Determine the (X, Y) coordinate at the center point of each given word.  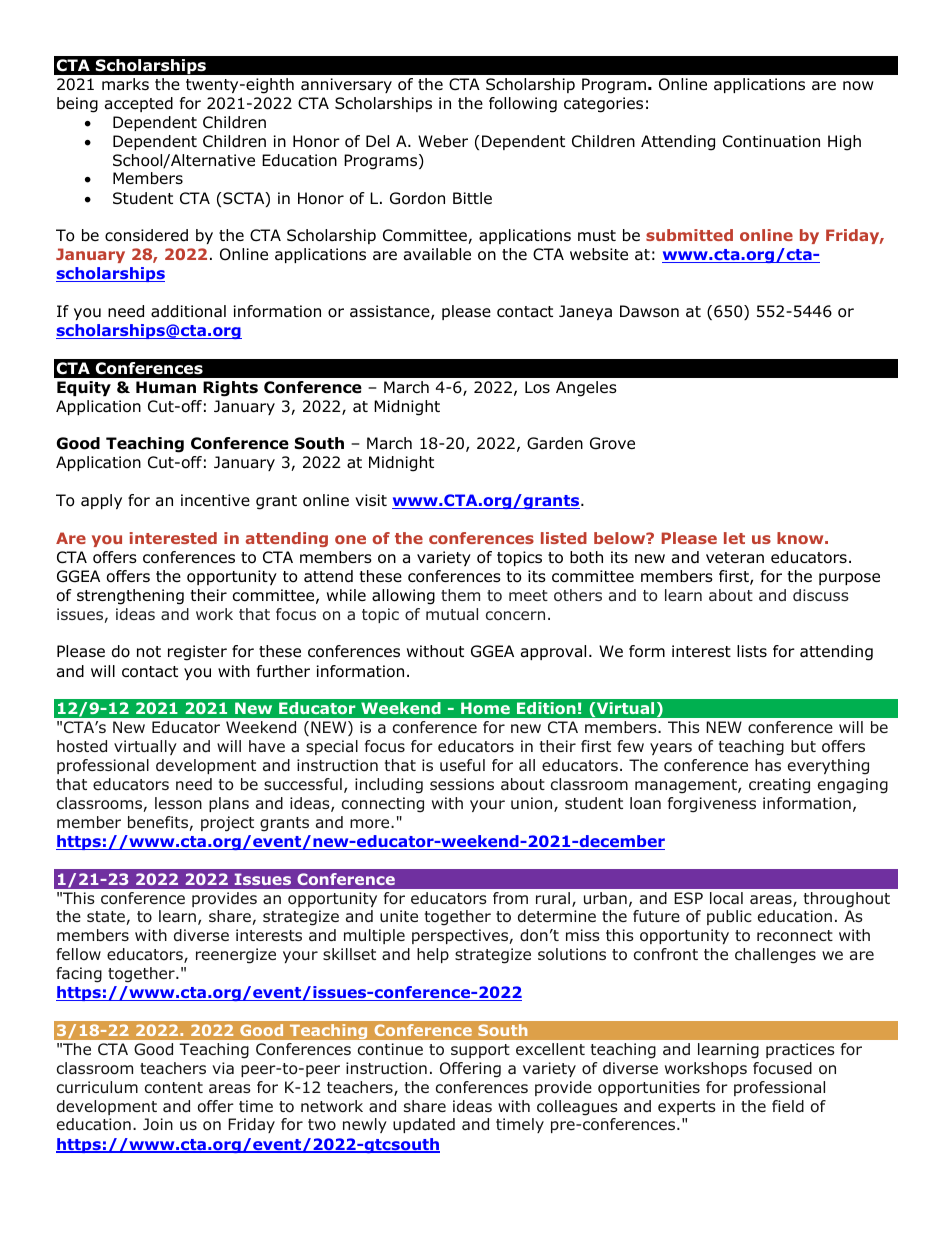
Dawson (649, 311)
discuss (821, 595)
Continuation (771, 141)
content (174, 1088)
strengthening (130, 597)
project (227, 824)
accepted (139, 104)
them (460, 595)
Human (166, 387)
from (510, 898)
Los (537, 387)
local (726, 898)
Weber (443, 141)
